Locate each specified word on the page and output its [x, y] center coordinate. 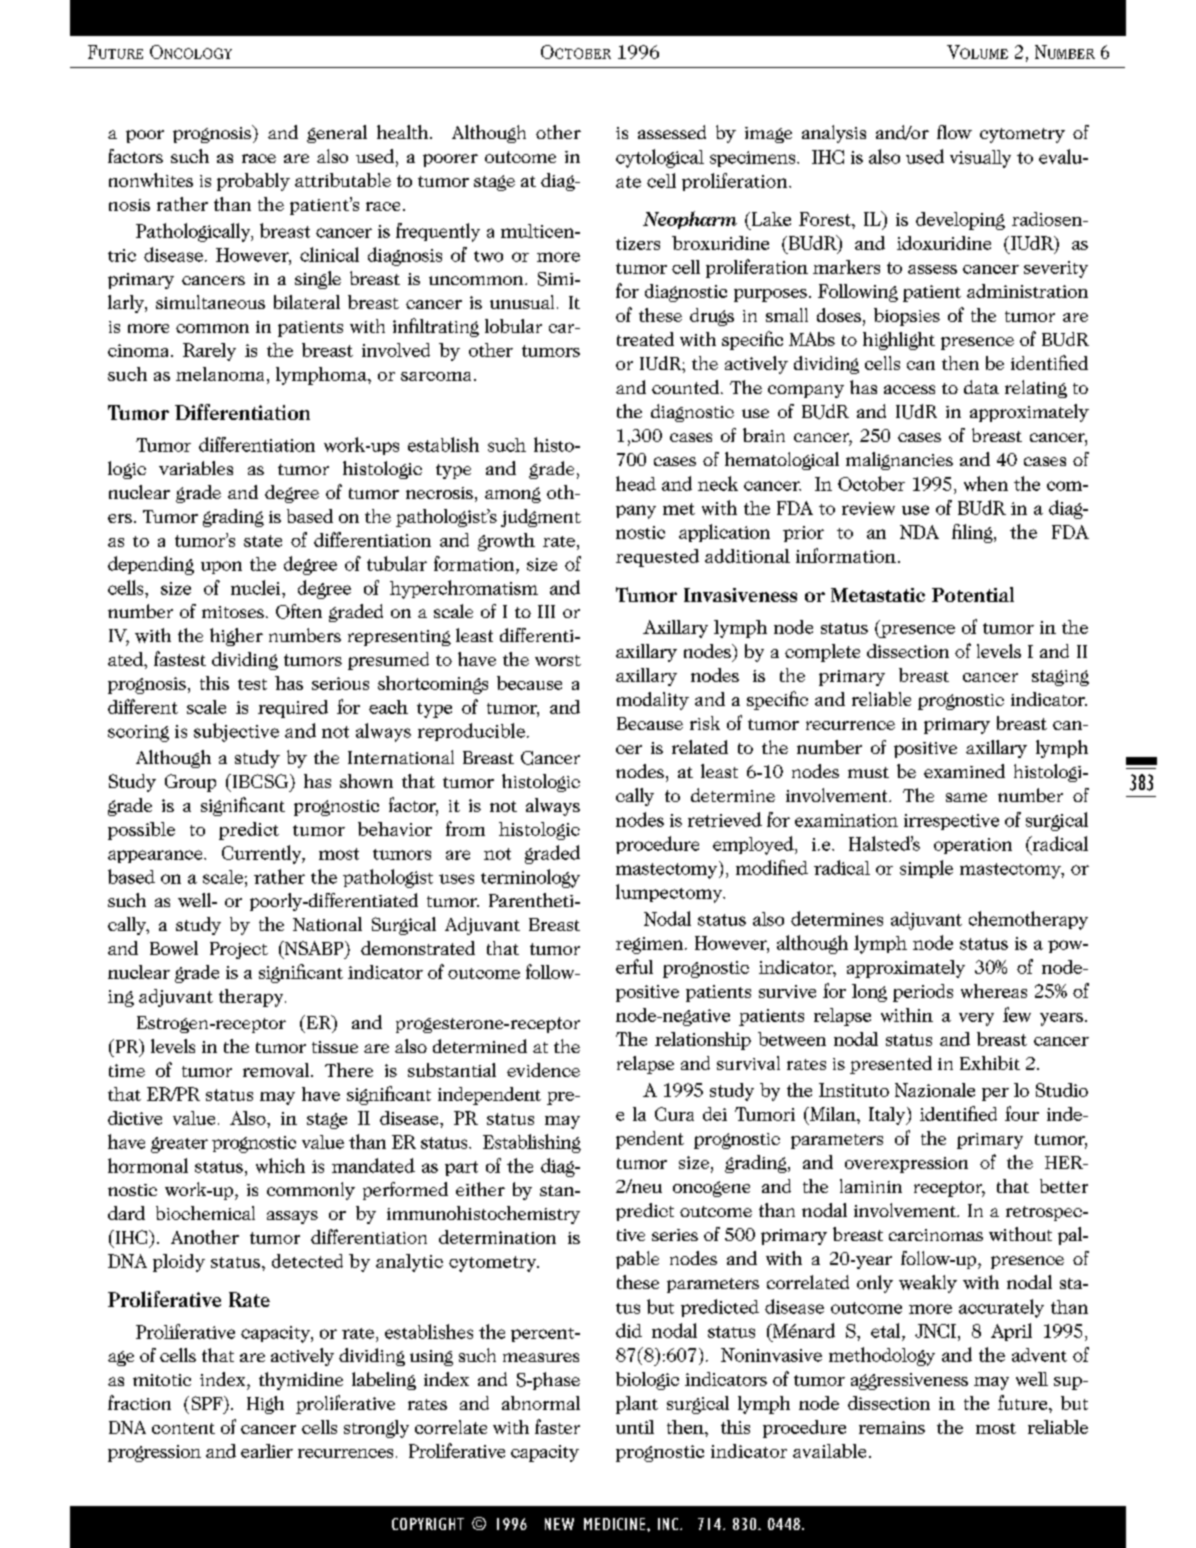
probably [253, 182]
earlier [267, 1451]
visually [980, 159]
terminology [530, 878]
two [488, 256]
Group [190, 783]
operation [973, 846]
